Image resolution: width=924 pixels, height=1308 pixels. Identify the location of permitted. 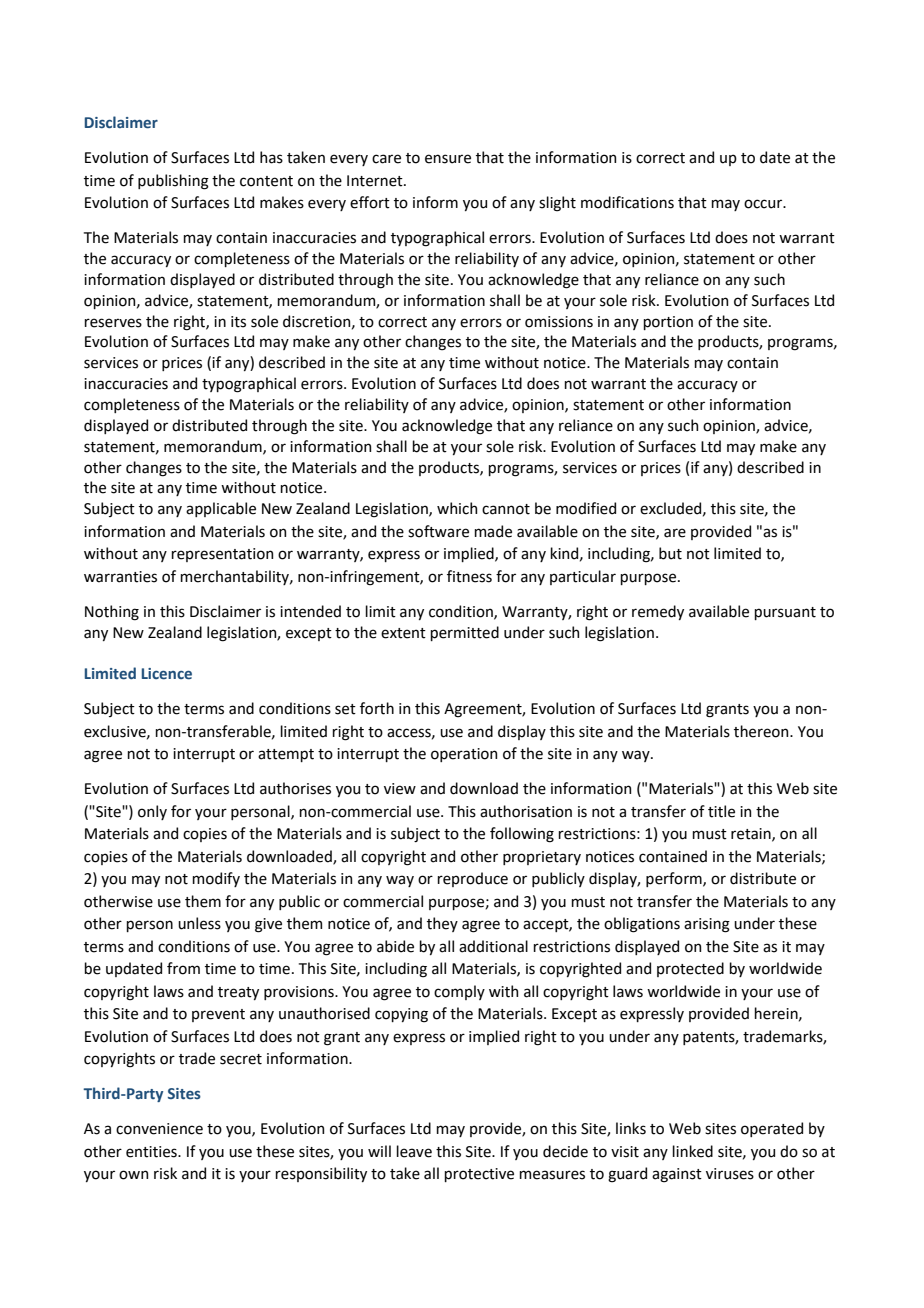
(464, 633).
